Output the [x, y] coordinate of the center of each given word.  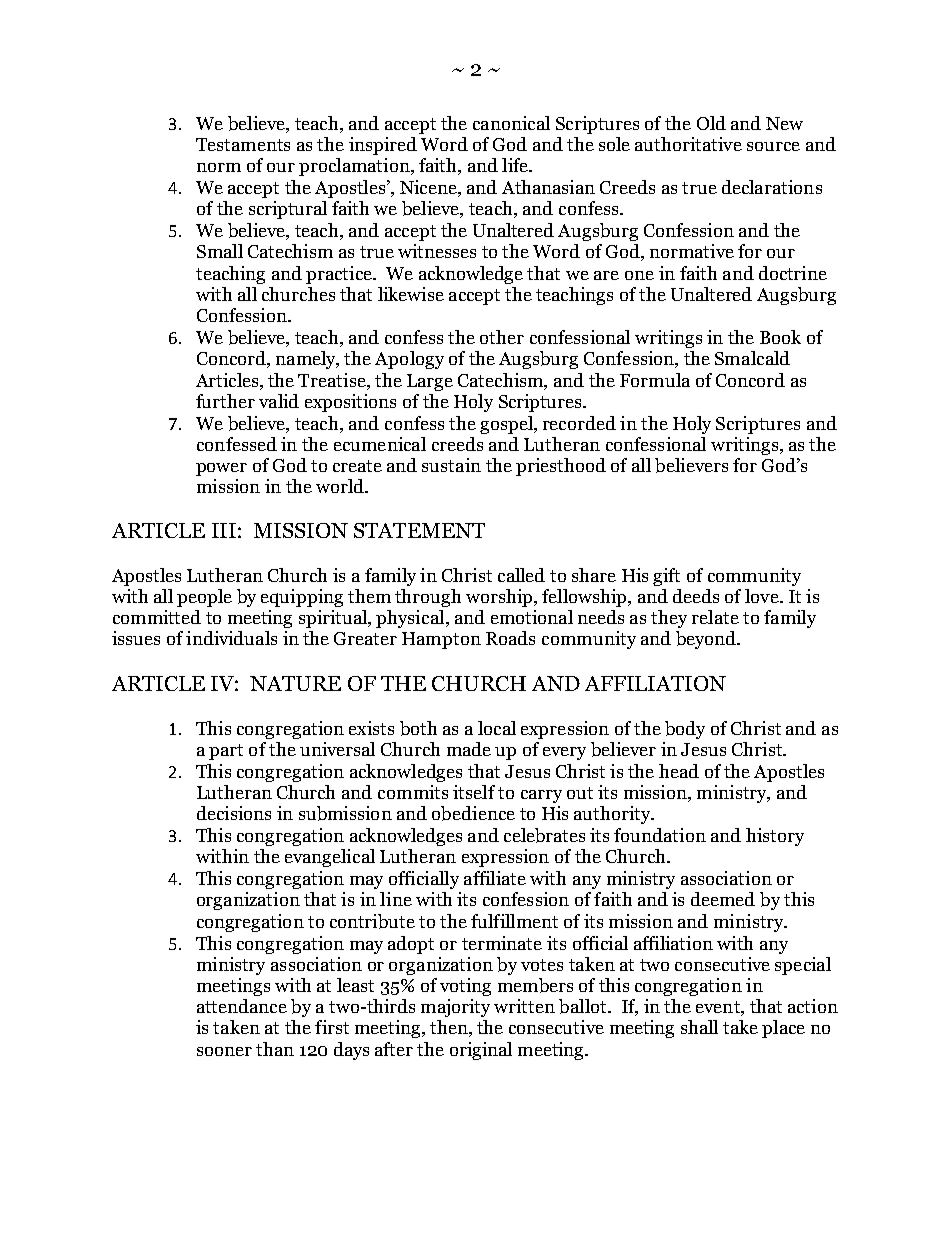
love [763, 596]
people [204, 598]
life [516, 165]
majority [455, 1008]
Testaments [243, 144]
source [773, 146]
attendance [242, 1006]
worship [500, 598]
